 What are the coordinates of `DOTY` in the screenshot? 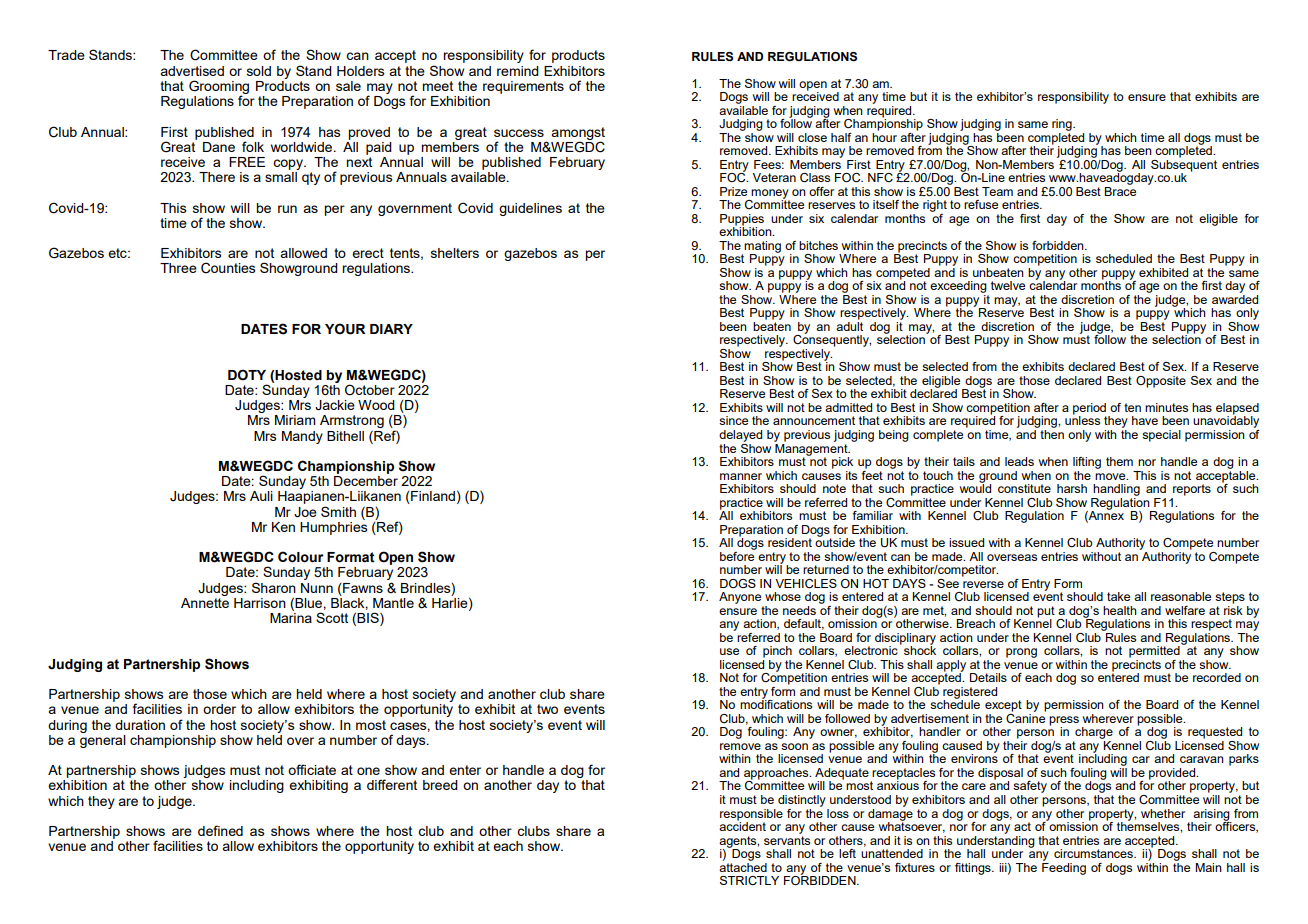 It's located at (247, 375).
